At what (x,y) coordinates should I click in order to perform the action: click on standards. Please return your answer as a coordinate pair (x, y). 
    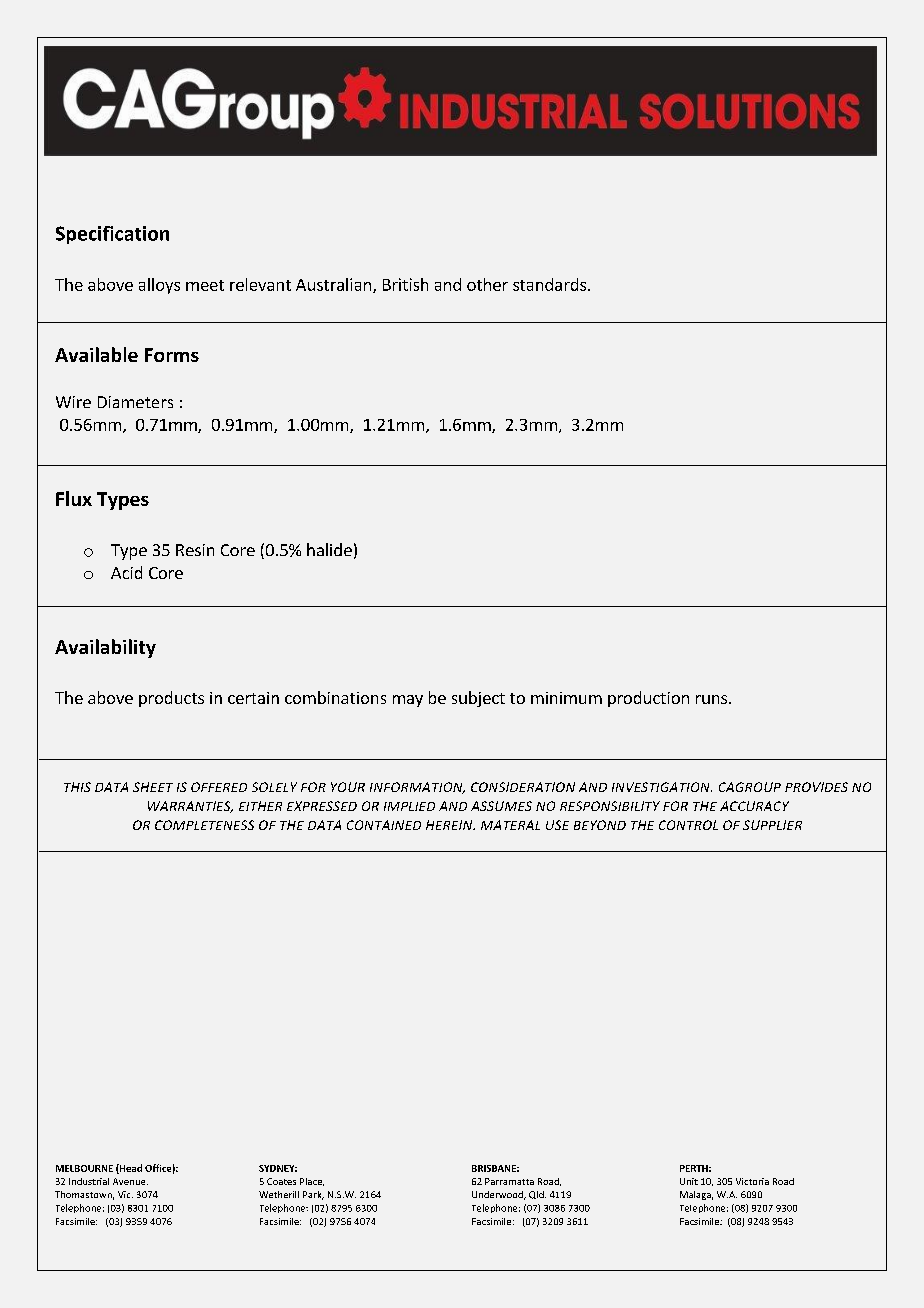
    Looking at the image, I should click on (551, 284).
